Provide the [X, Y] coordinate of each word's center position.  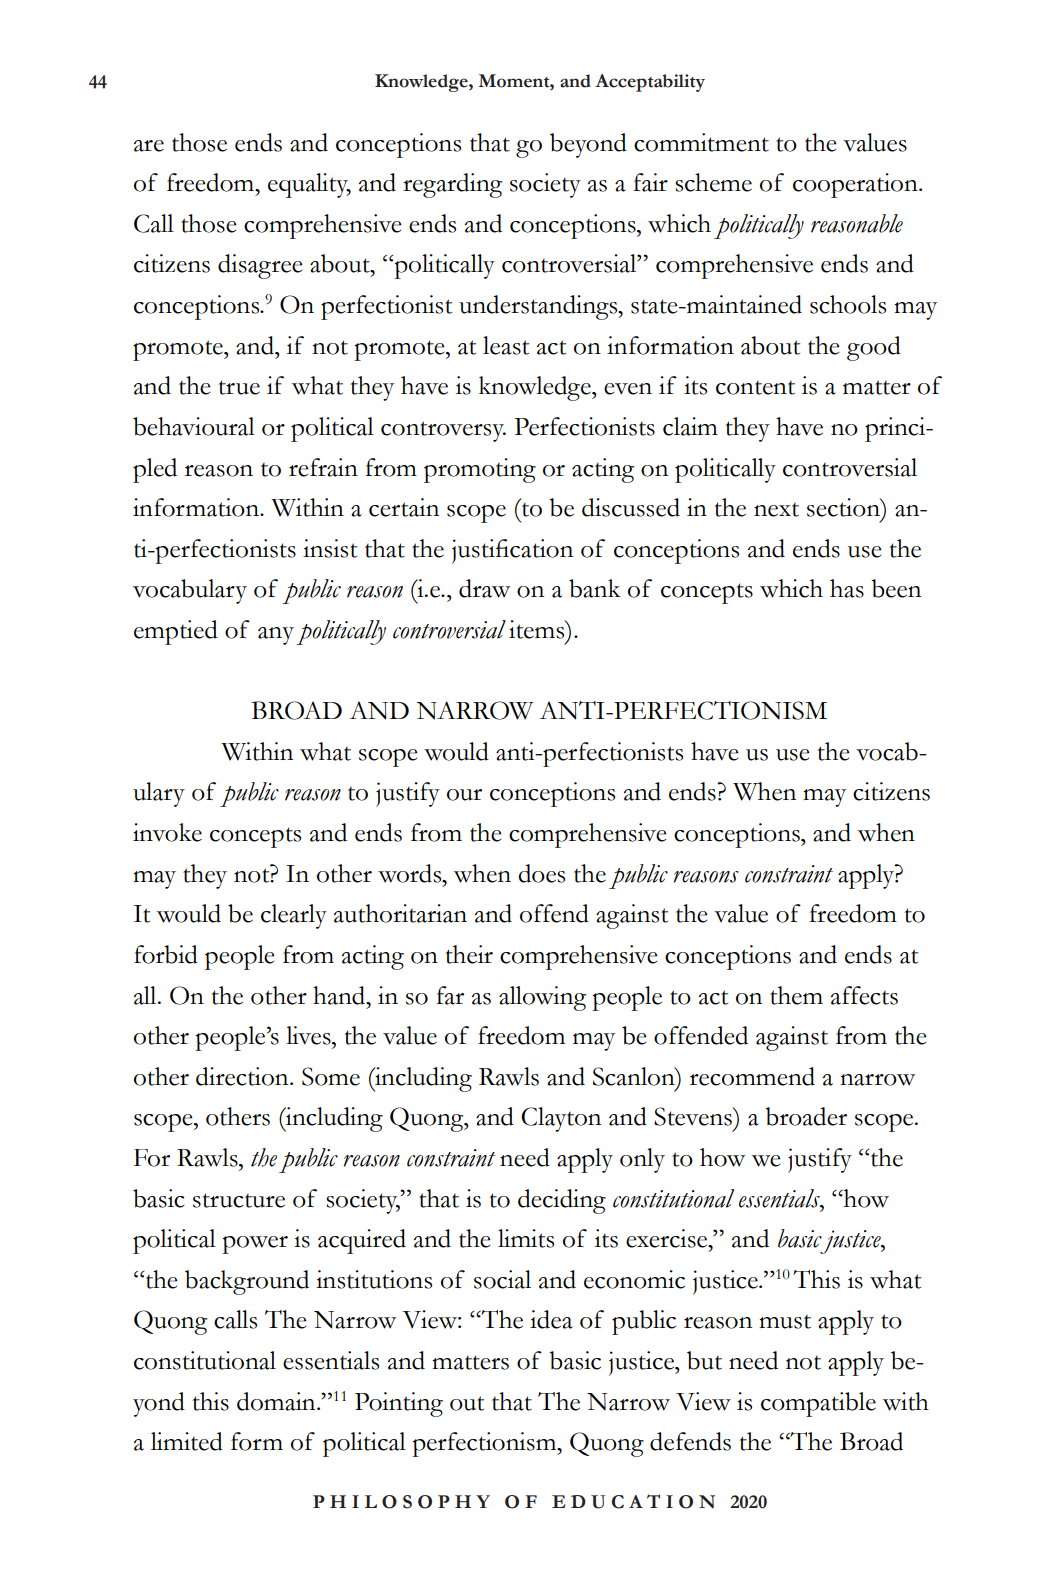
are [149, 146]
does [541, 873]
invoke [167, 832]
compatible [818, 1404]
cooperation [856, 185]
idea [551, 1319]
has [847, 588]
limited [187, 1441]
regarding [452, 185]
